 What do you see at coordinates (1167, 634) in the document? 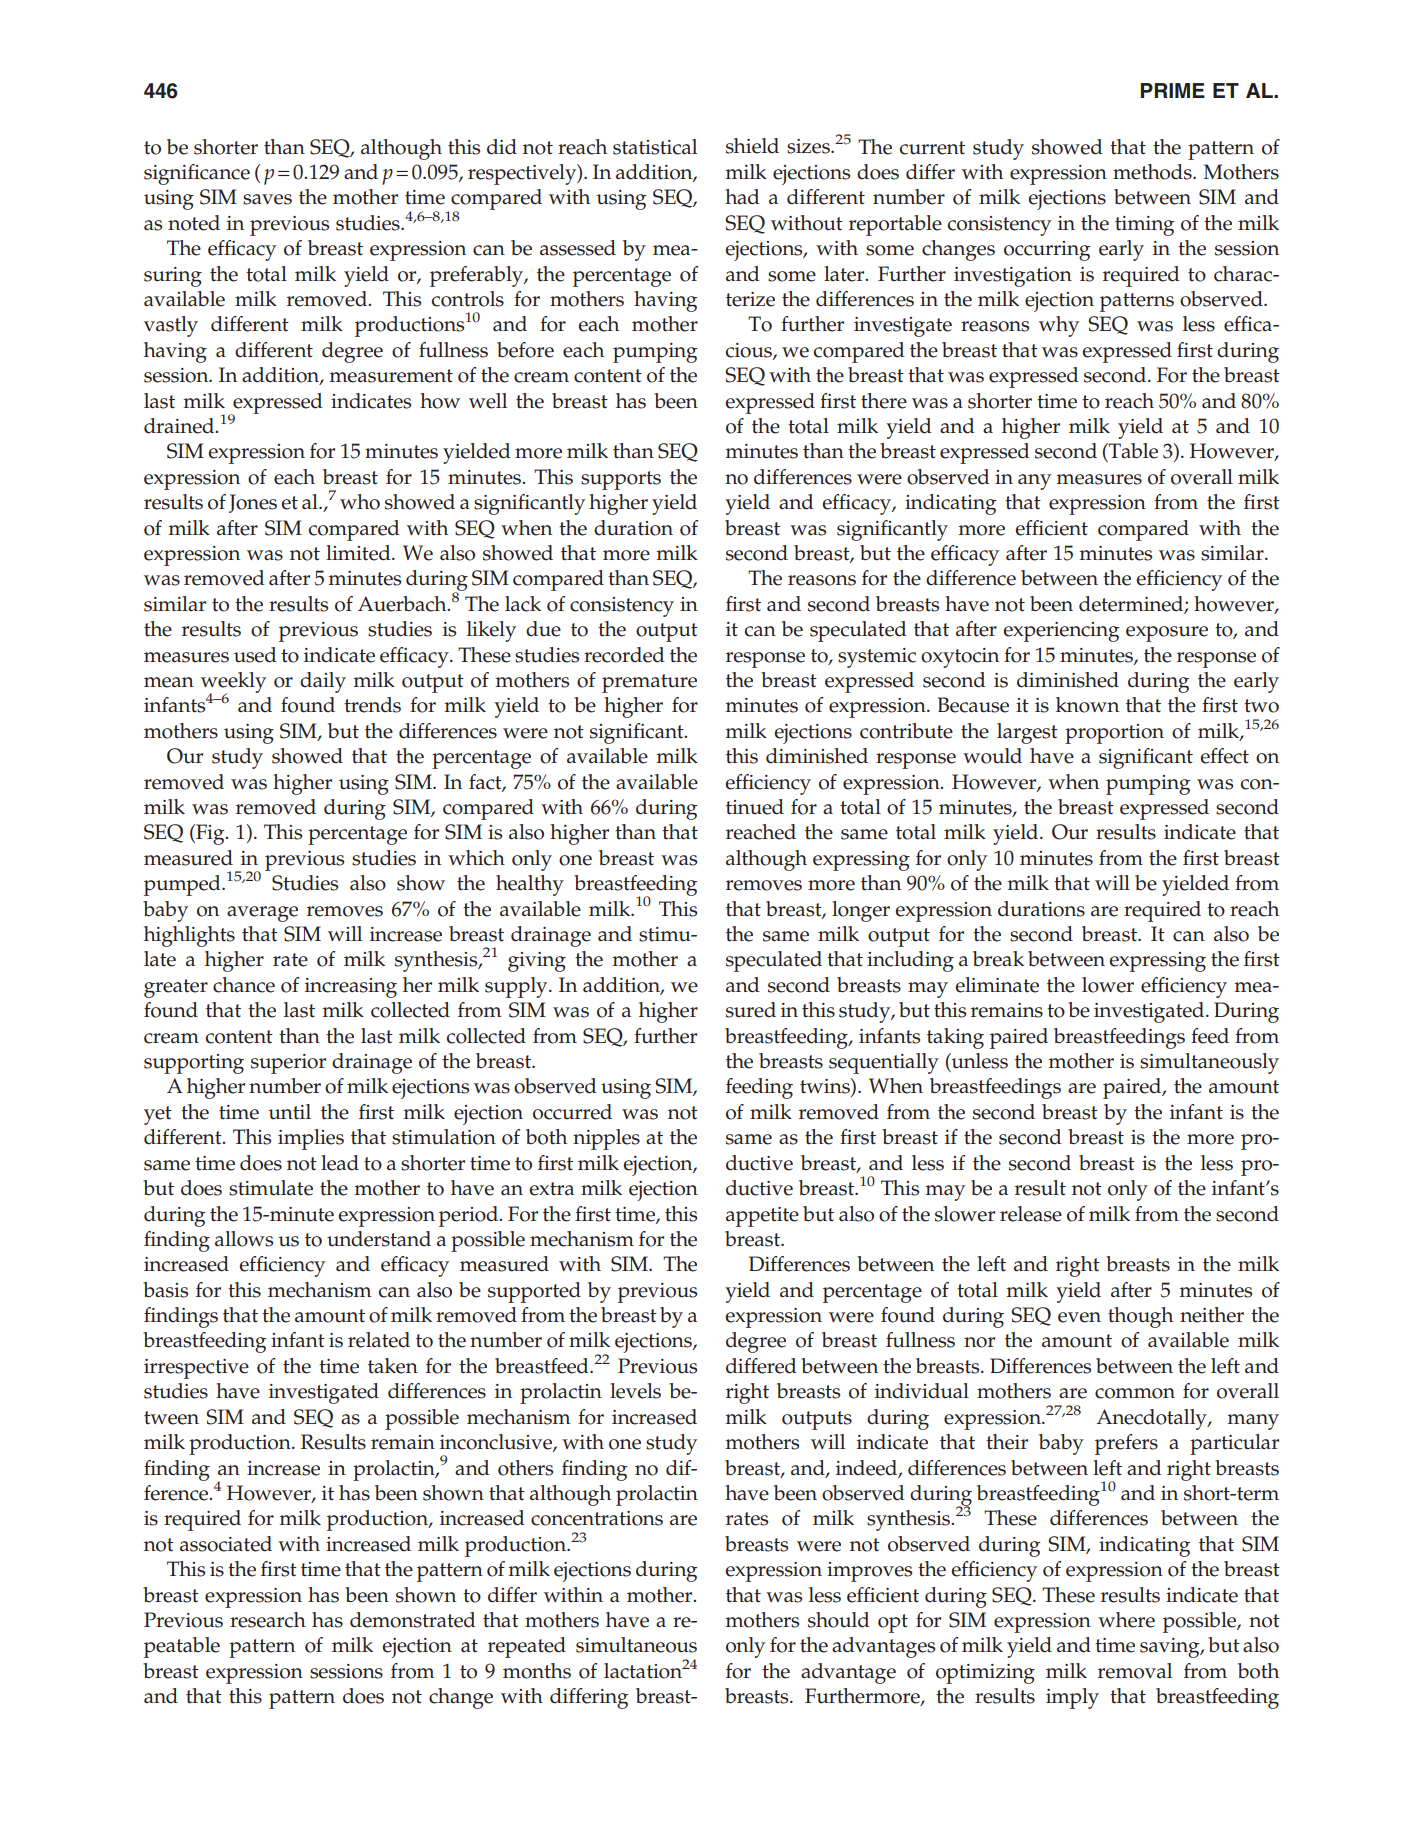
I see `exposure` at bounding box center [1167, 634].
